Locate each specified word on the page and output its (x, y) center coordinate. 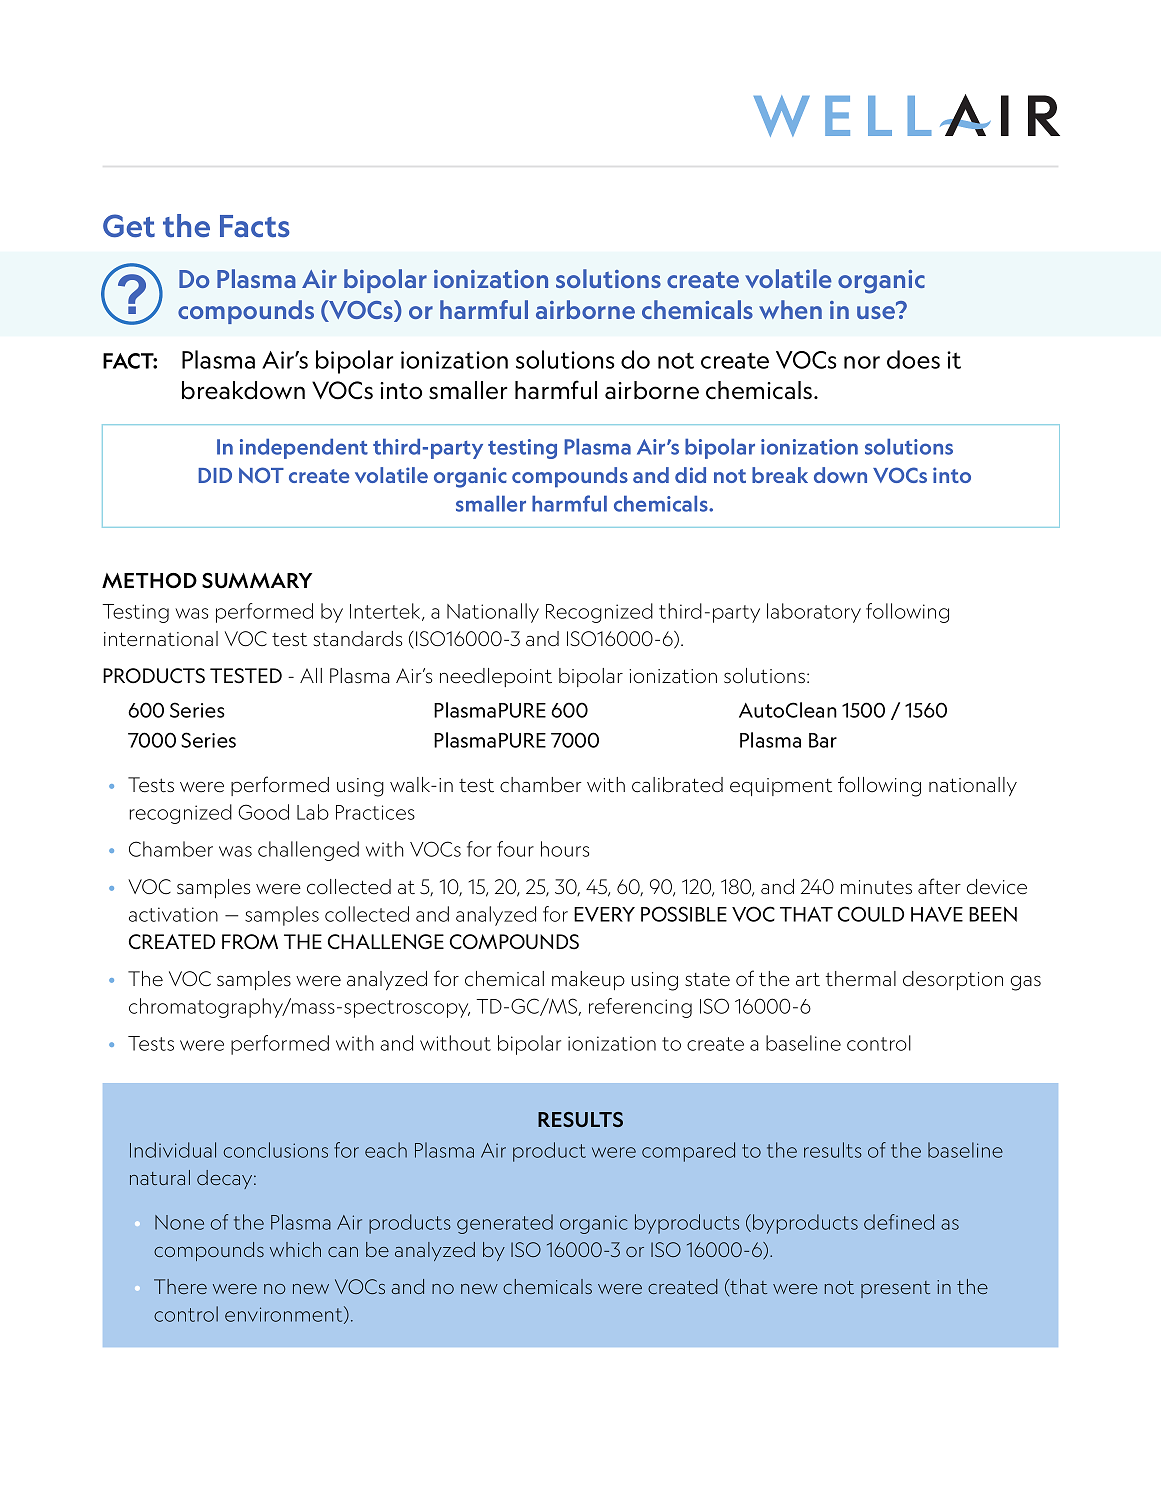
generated (505, 1224)
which (295, 1249)
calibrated (677, 785)
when (790, 309)
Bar (823, 740)
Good (263, 812)
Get (129, 225)
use (877, 311)
